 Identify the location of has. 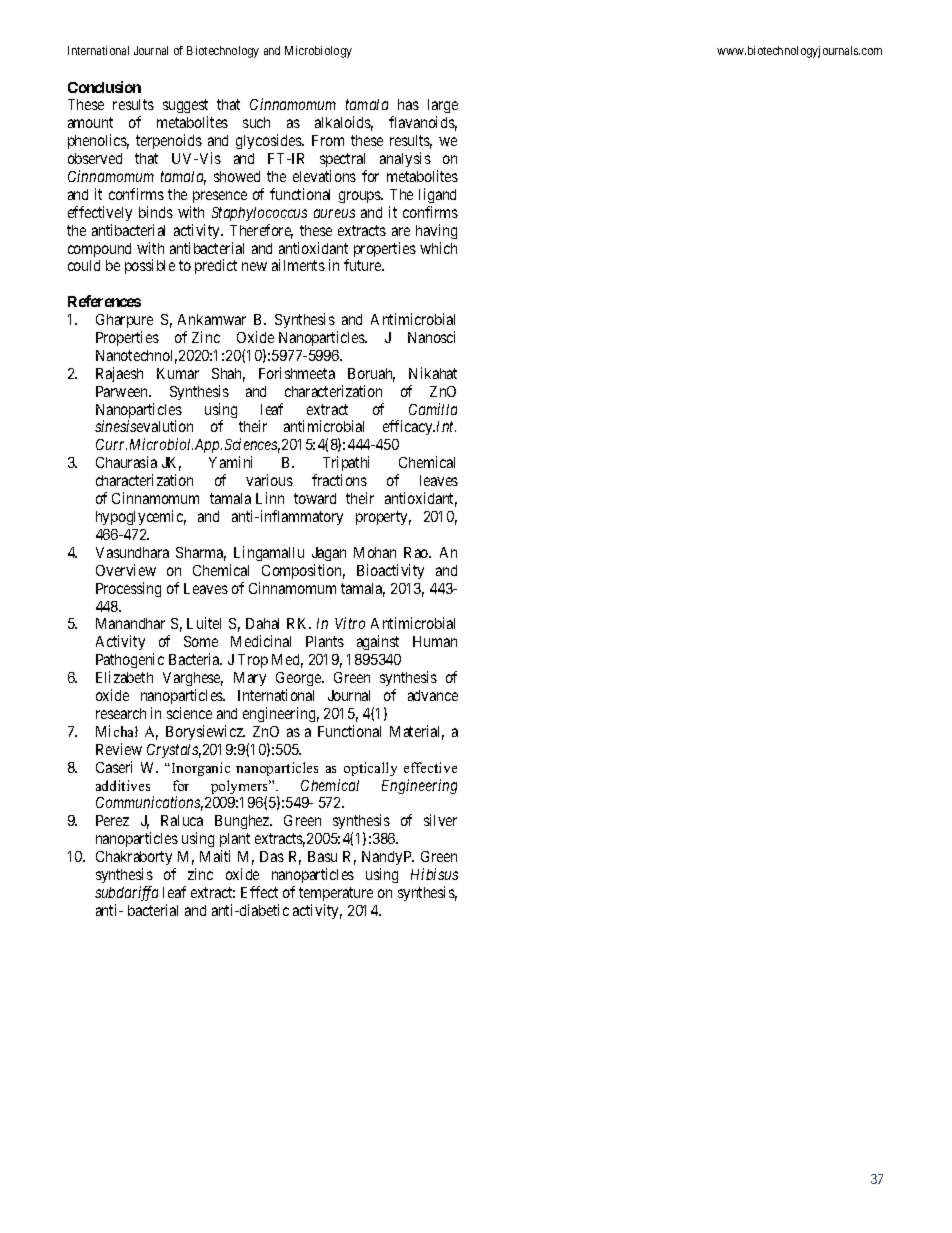
(408, 104).
